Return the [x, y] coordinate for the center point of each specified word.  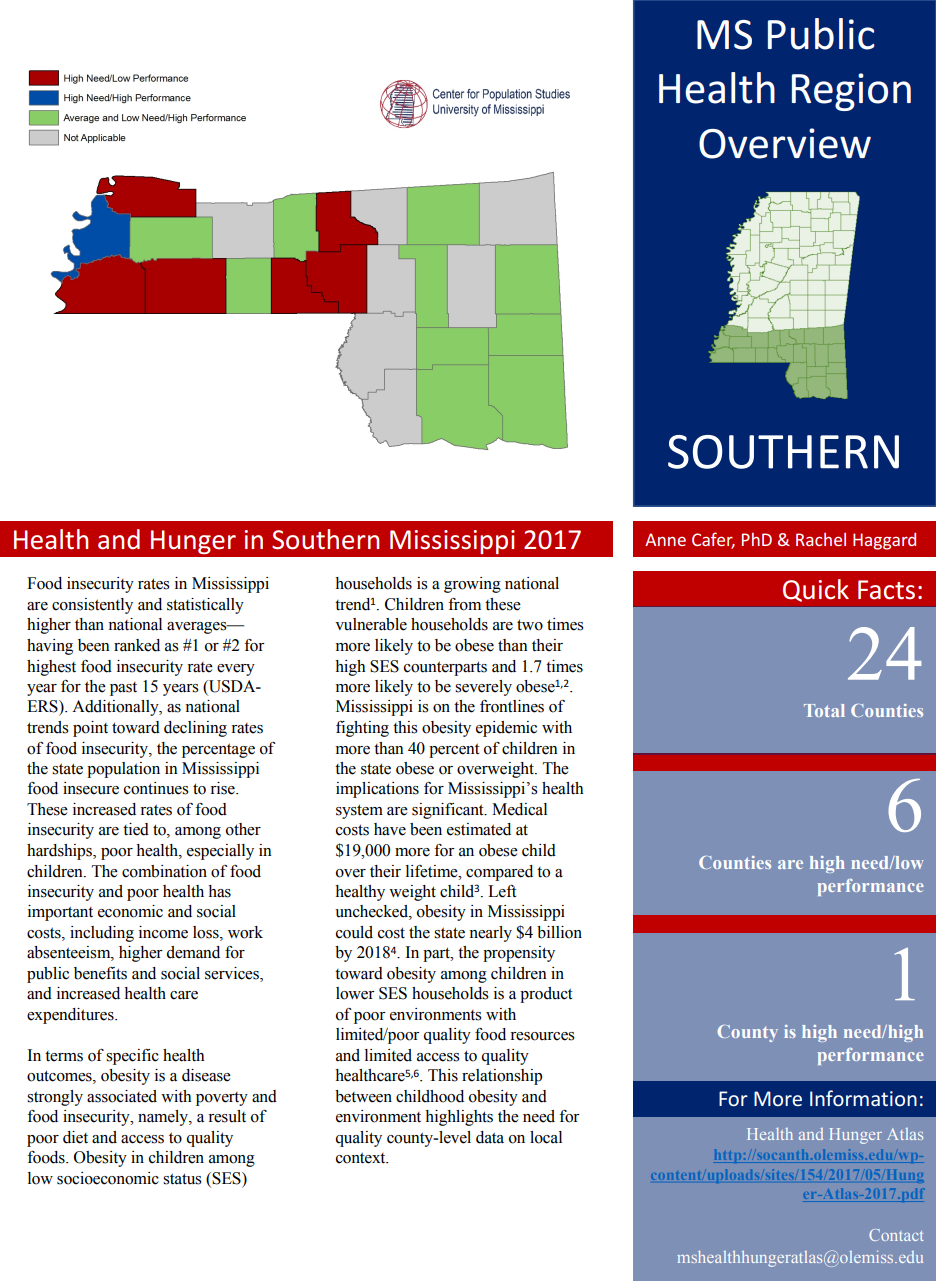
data [490, 1137]
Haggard [884, 541]
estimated [479, 829]
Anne [665, 539]
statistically [205, 606]
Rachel [821, 539]
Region [851, 92]
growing [472, 585]
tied [136, 829]
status [182, 1179]
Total [824, 710]
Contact [896, 1235]
